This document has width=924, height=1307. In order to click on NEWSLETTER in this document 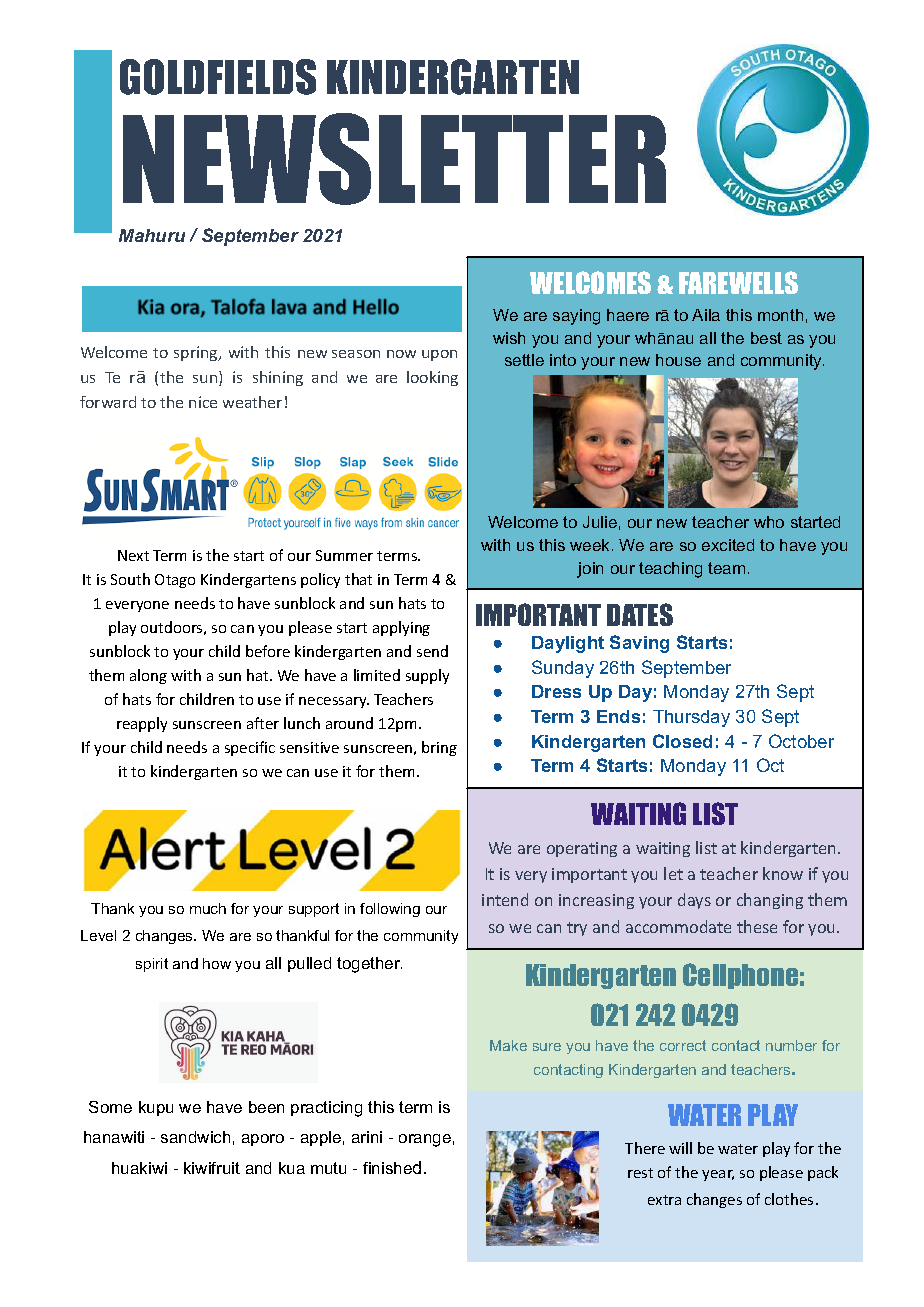, I will do `click(394, 159)`.
